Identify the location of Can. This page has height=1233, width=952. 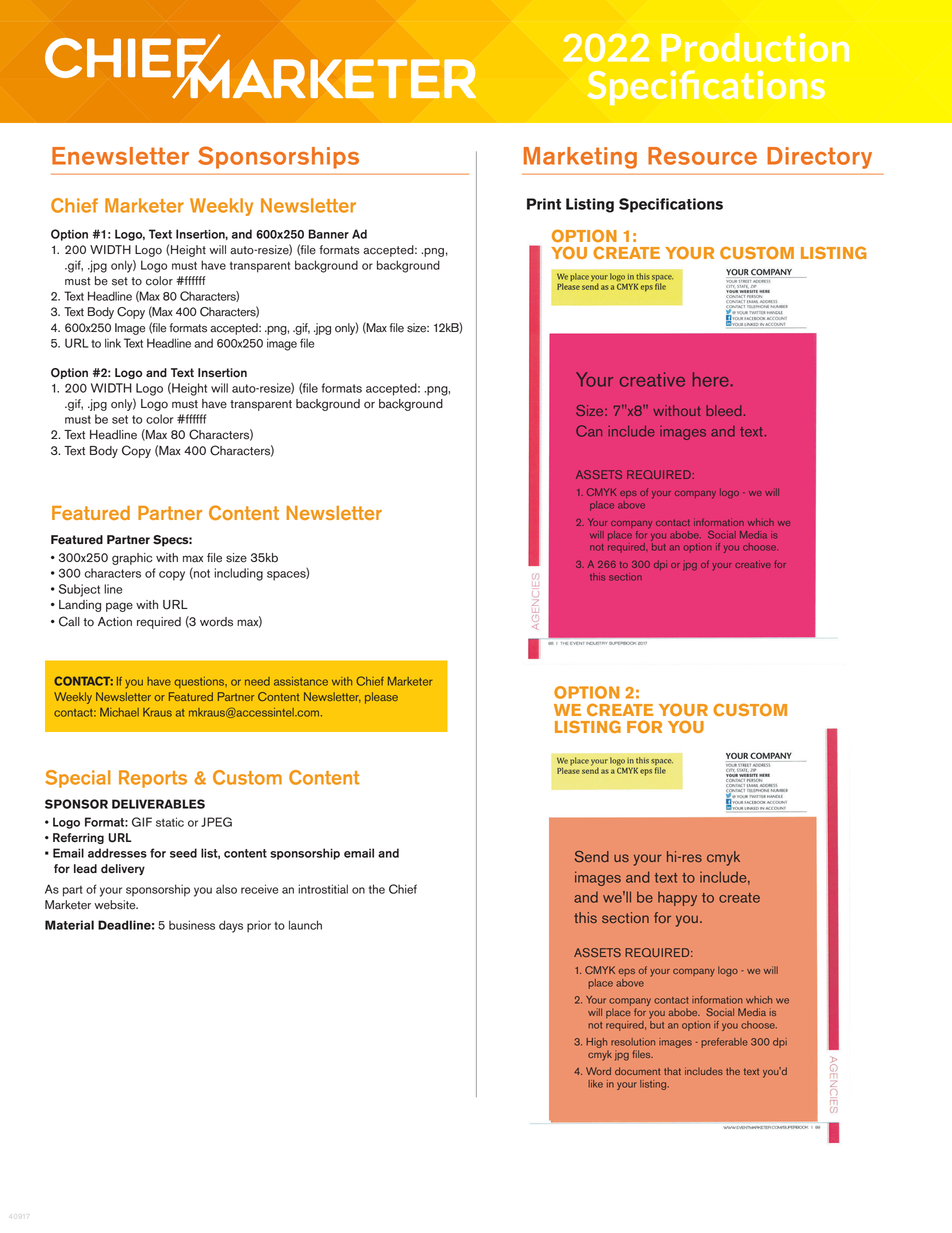
(589, 431).
